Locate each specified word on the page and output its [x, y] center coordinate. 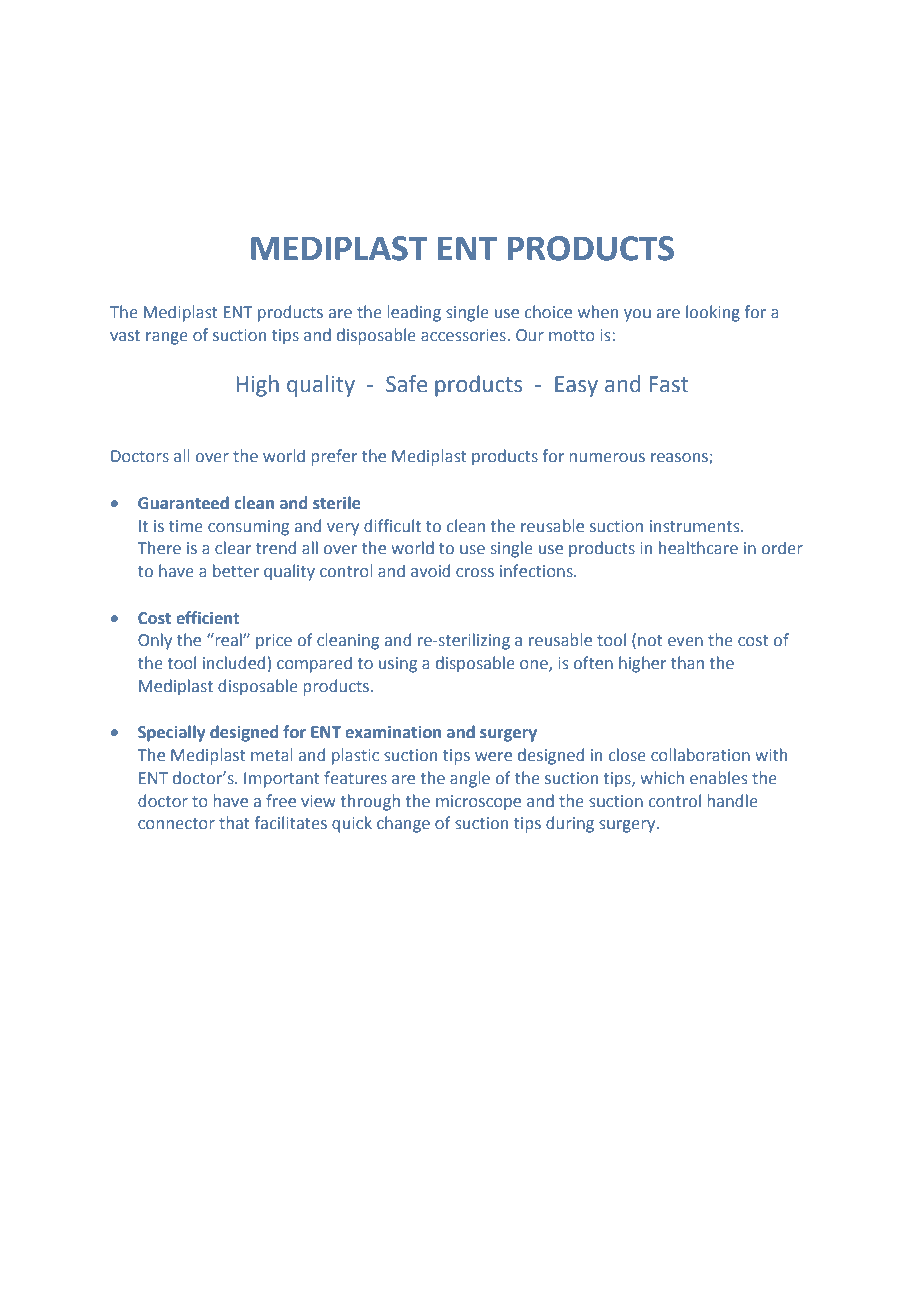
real [228, 639]
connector [176, 823]
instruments [696, 526]
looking [713, 313]
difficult [392, 525]
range [167, 338]
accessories [463, 335]
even [685, 641]
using [398, 665]
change [403, 824]
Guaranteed [183, 503]
